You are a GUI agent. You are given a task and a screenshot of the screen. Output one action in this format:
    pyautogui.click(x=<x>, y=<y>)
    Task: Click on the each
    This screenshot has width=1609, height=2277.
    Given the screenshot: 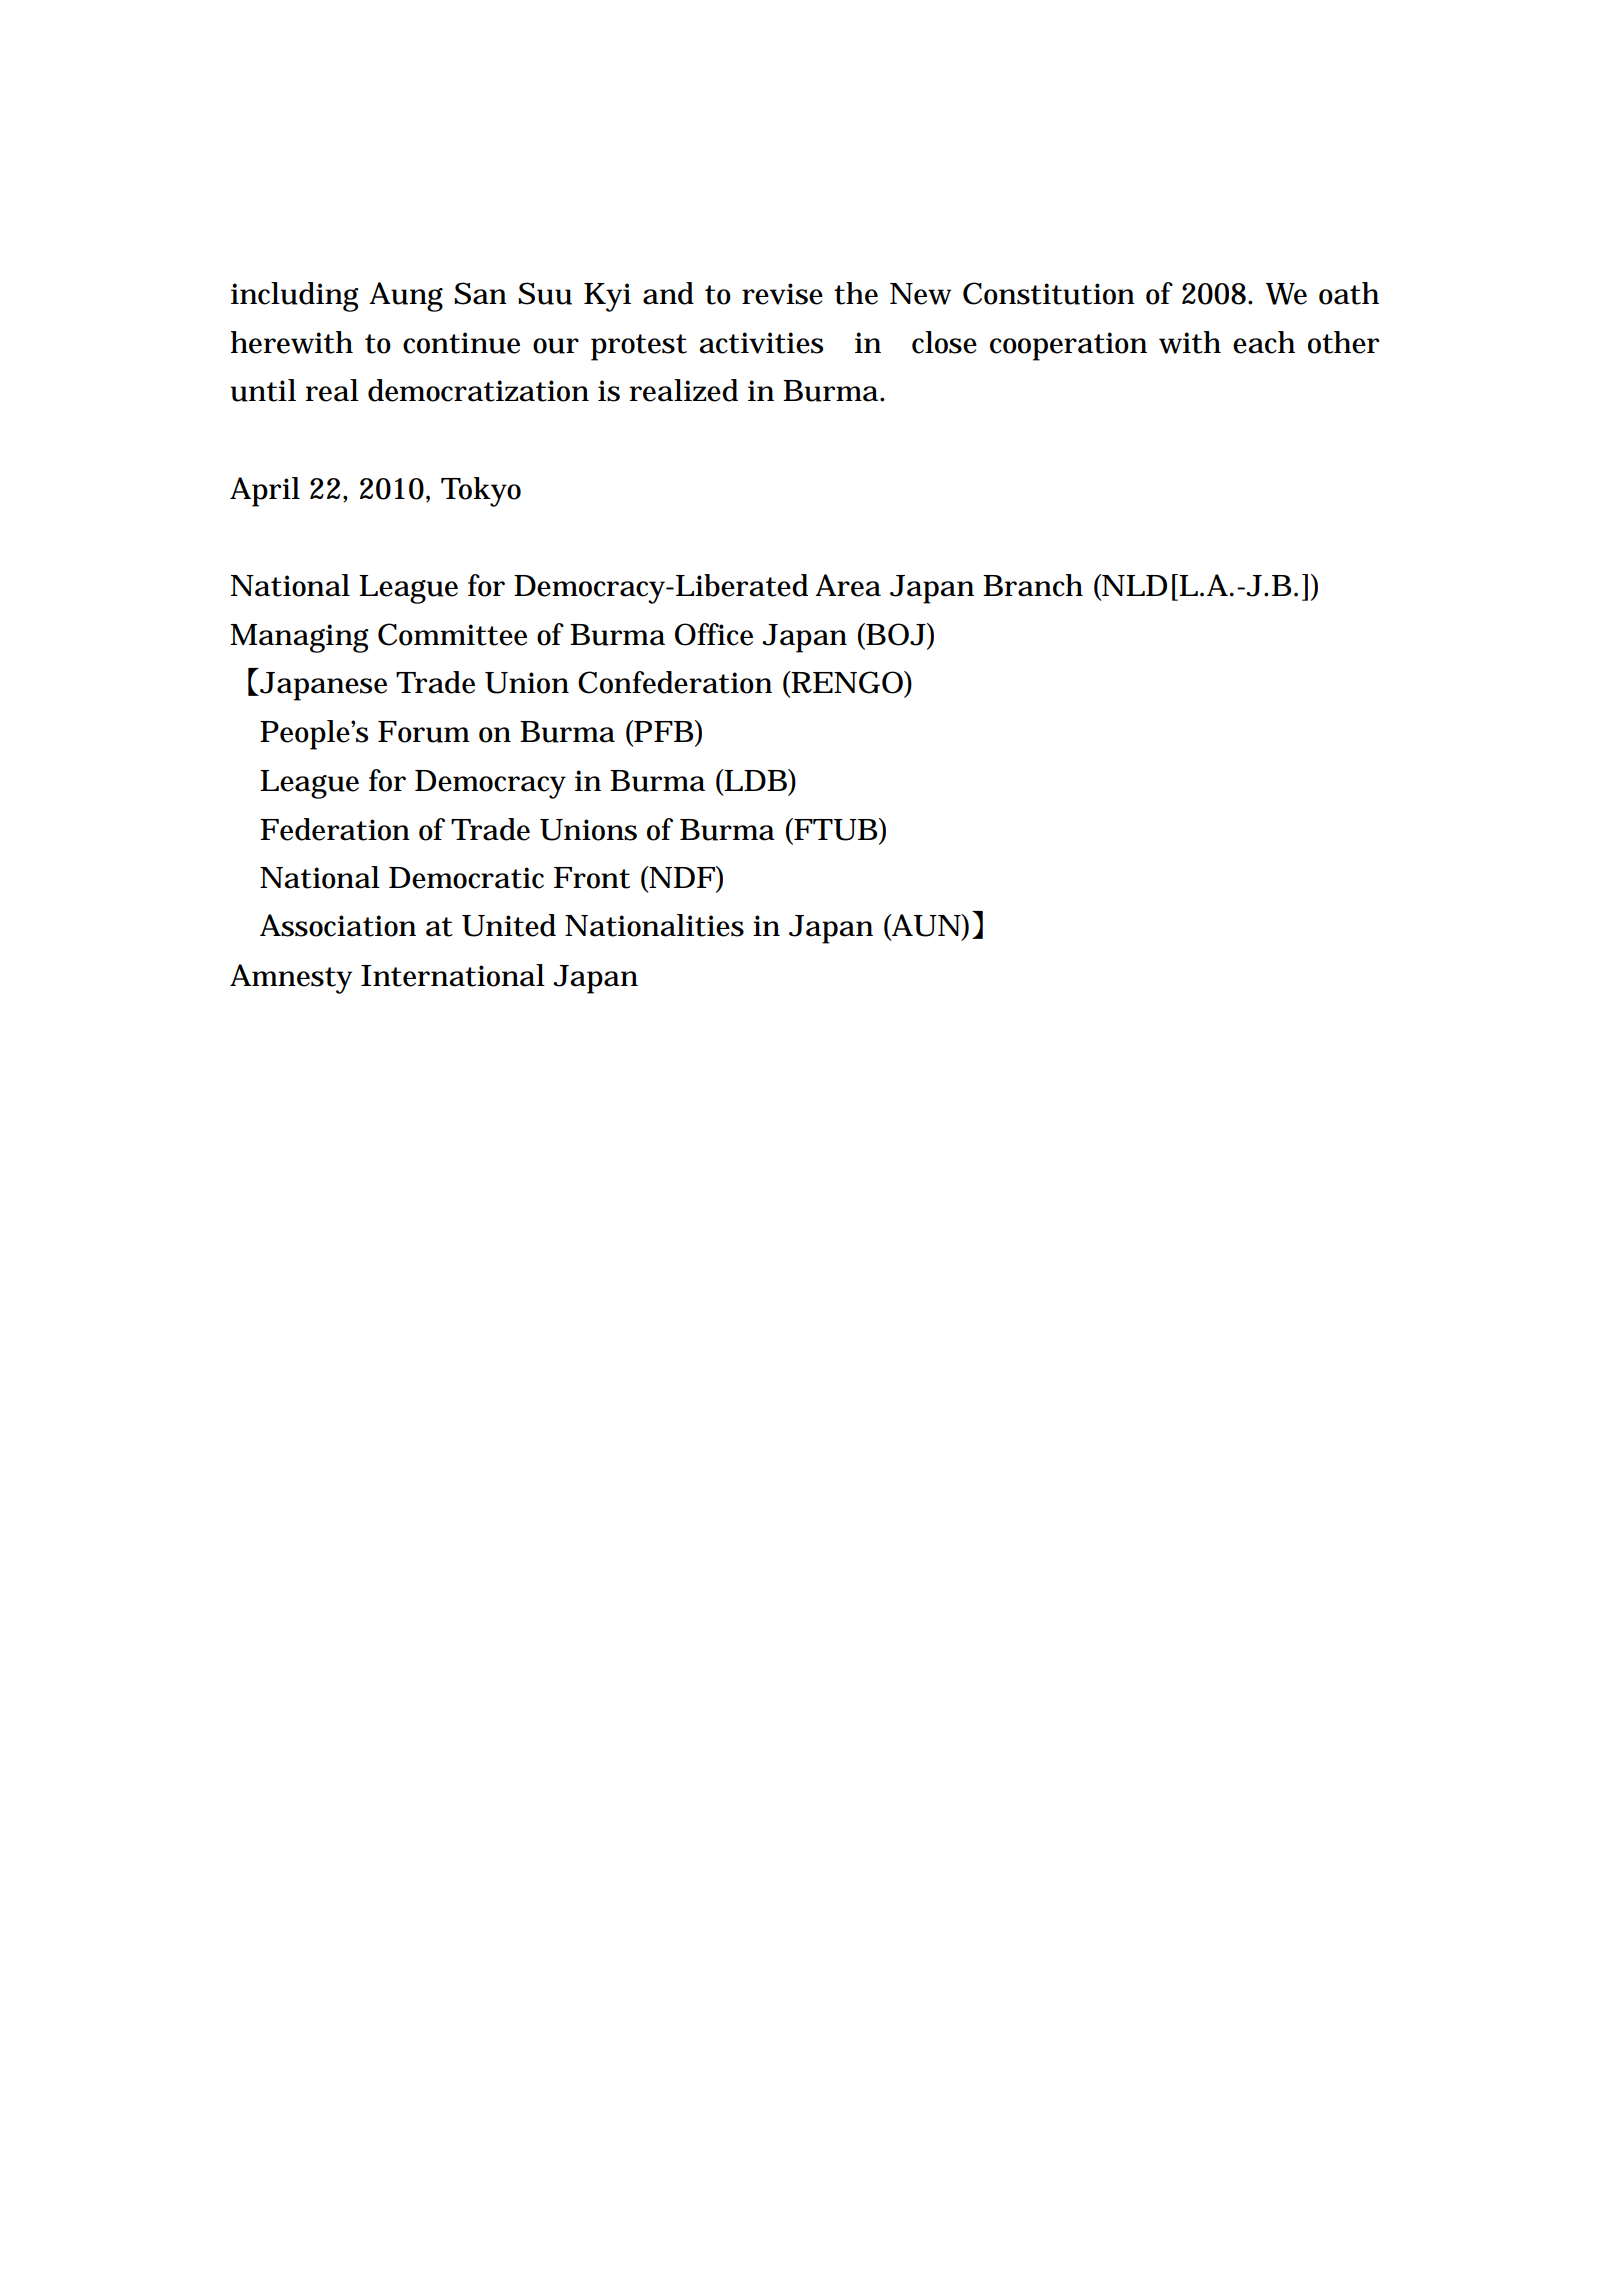 What is the action you would take?
    pyautogui.click(x=1264, y=342)
